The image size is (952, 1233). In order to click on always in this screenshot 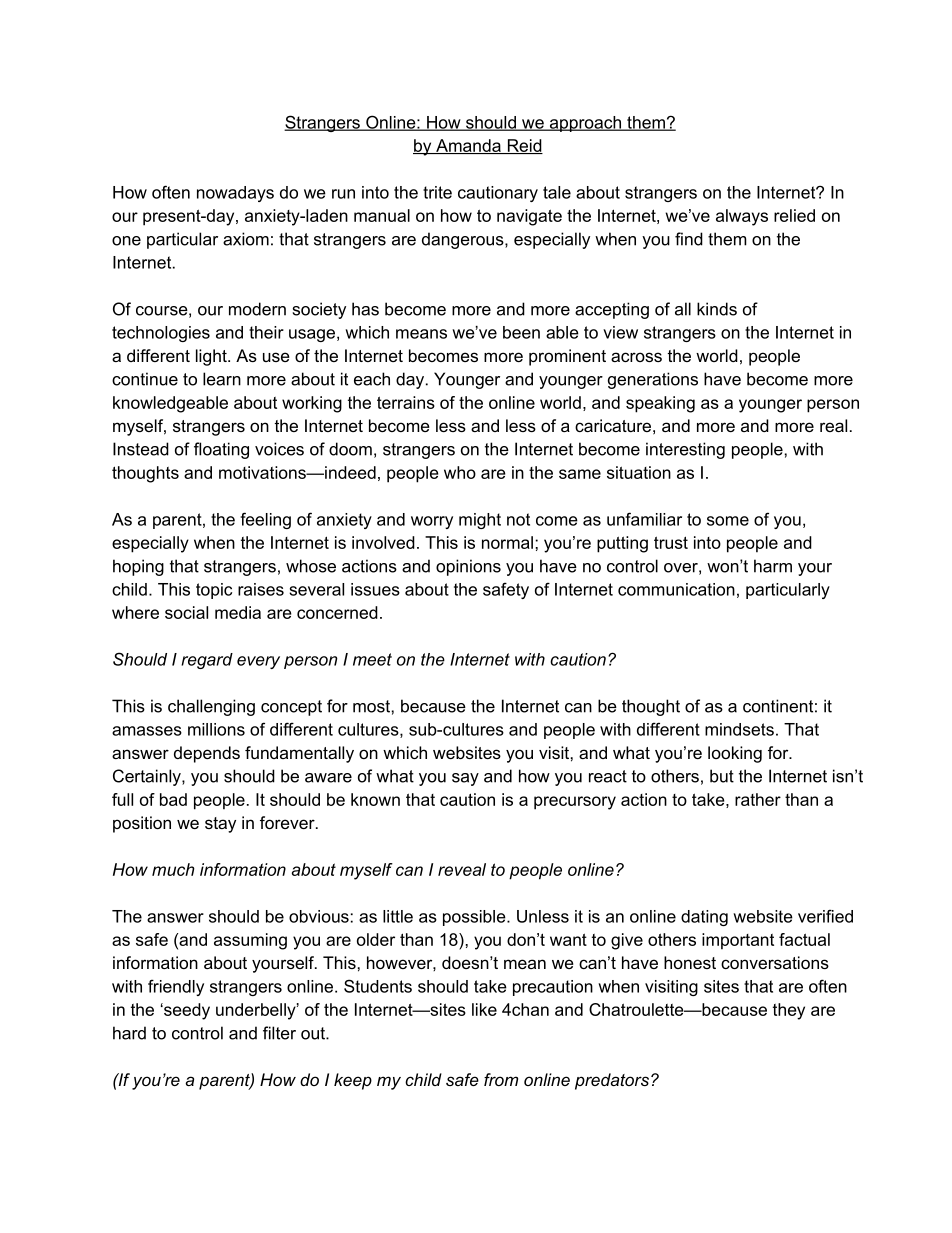, I will do `click(742, 217)`.
